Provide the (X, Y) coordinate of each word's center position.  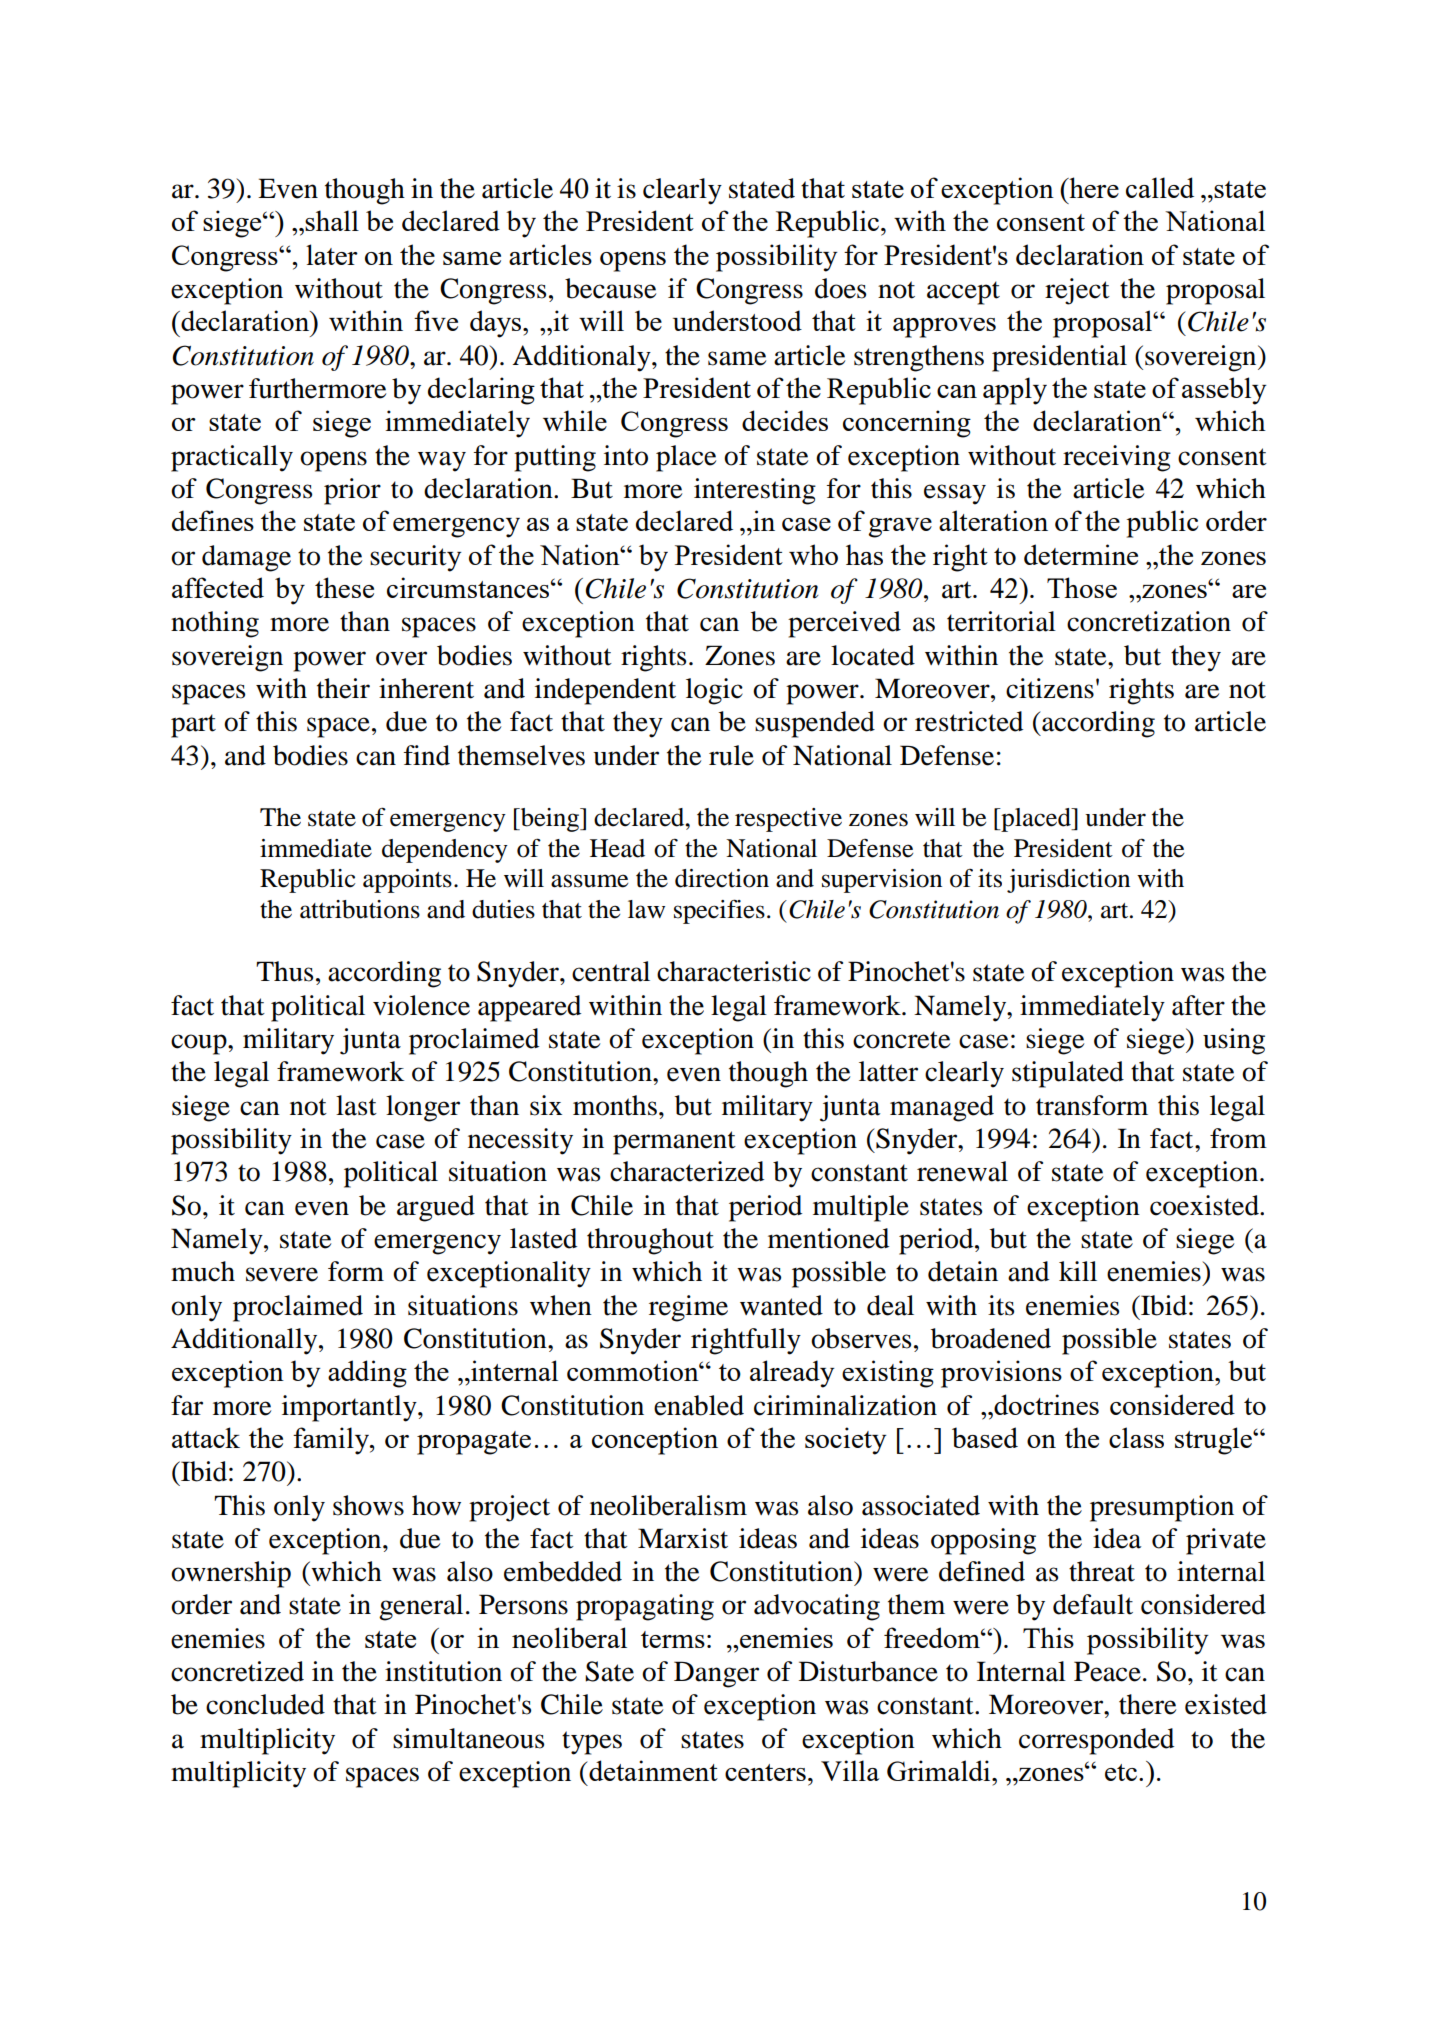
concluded (265, 1704)
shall (332, 220)
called (1160, 187)
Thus (284, 971)
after (1198, 1005)
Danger (716, 1674)
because (610, 288)
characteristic (734, 971)
